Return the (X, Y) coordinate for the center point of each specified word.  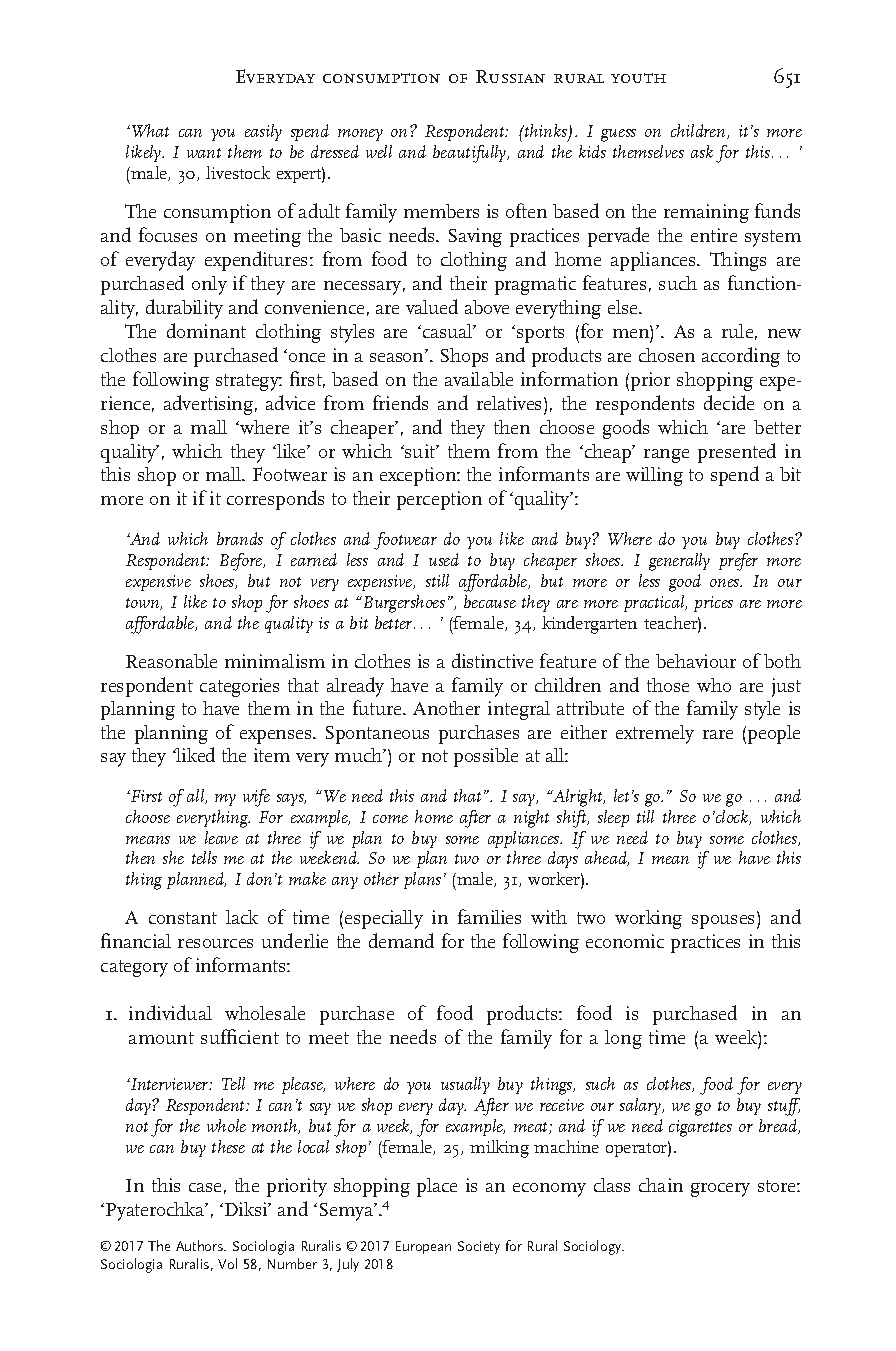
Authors (200, 1245)
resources (215, 943)
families (489, 916)
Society (479, 1247)
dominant (206, 330)
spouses (725, 922)
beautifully (471, 154)
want (204, 153)
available (479, 379)
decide (729, 402)
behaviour (696, 661)
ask (702, 151)
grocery (720, 1190)
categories (239, 687)
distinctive (492, 660)
